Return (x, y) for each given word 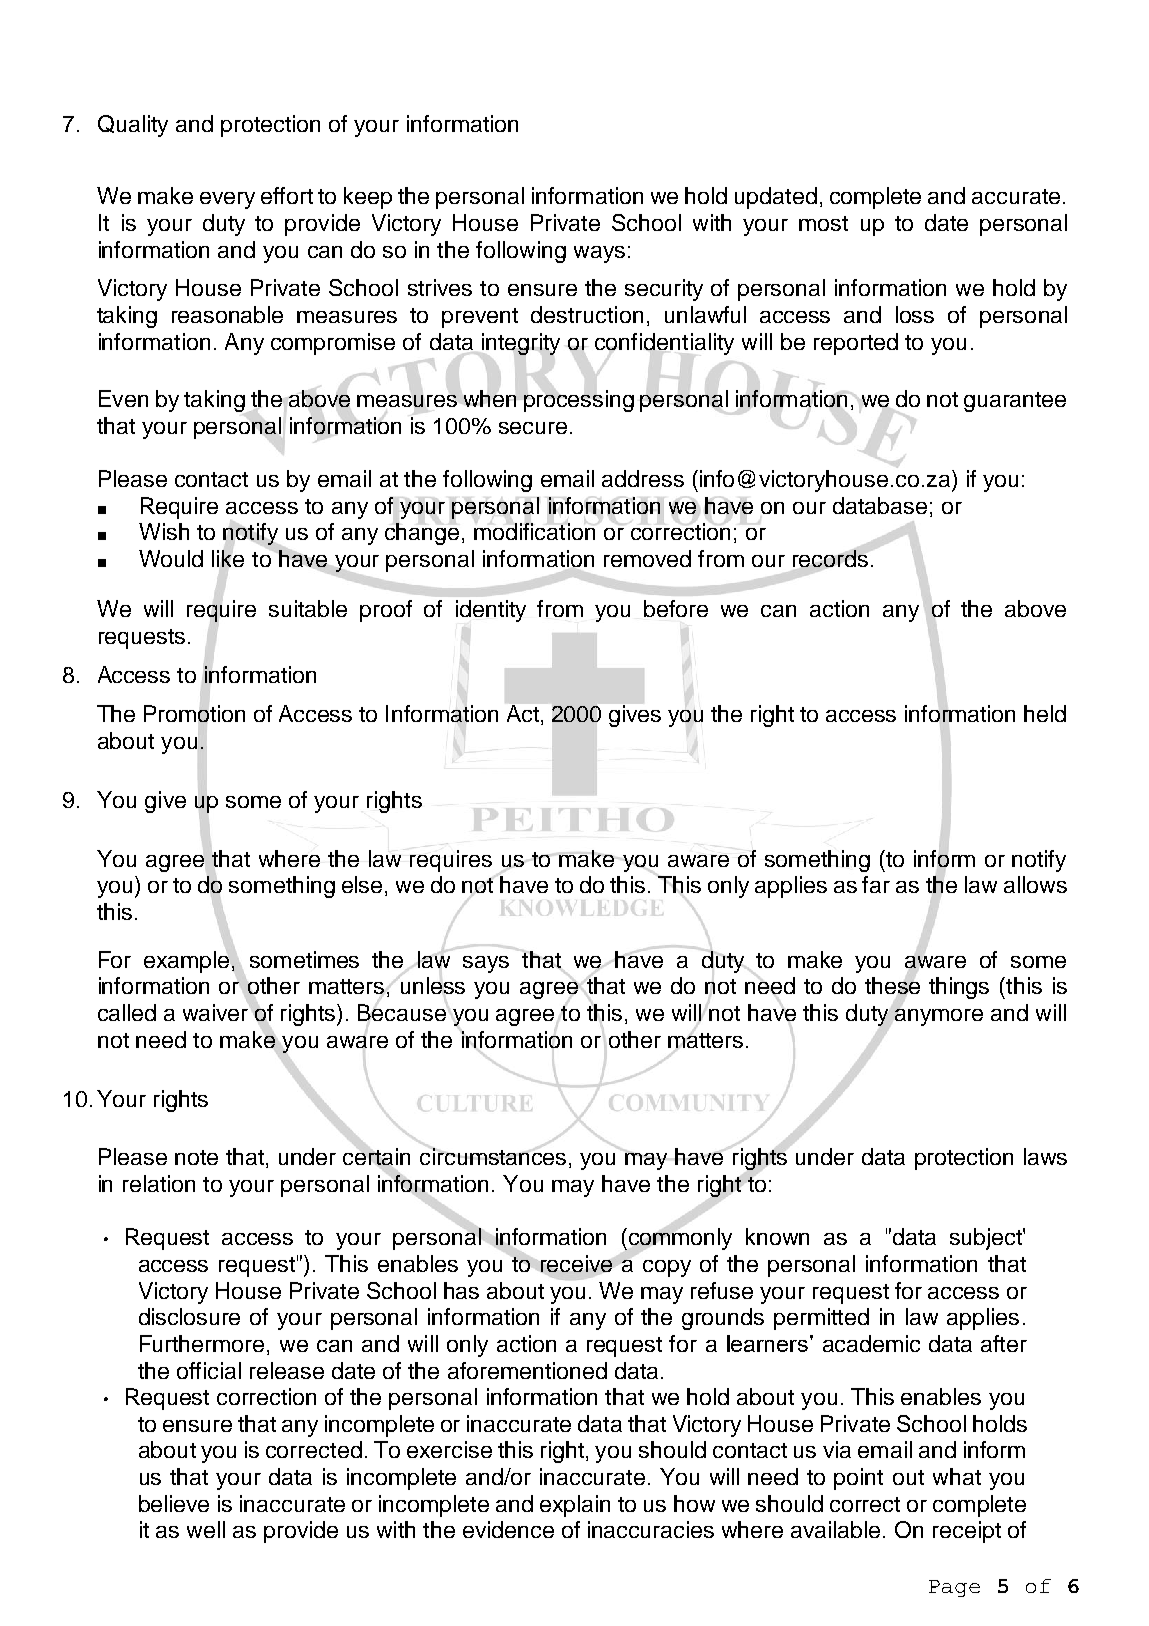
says (486, 964)
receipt (967, 1532)
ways (599, 254)
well (206, 1529)
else (362, 884)
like (228, 558)
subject (987, 1239)
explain (575, 1506)
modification (534, 531)
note (196, 1157)
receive (577, 1264)
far (876, 884)
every (227, 200)
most (823, 223)
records (830, 560)
